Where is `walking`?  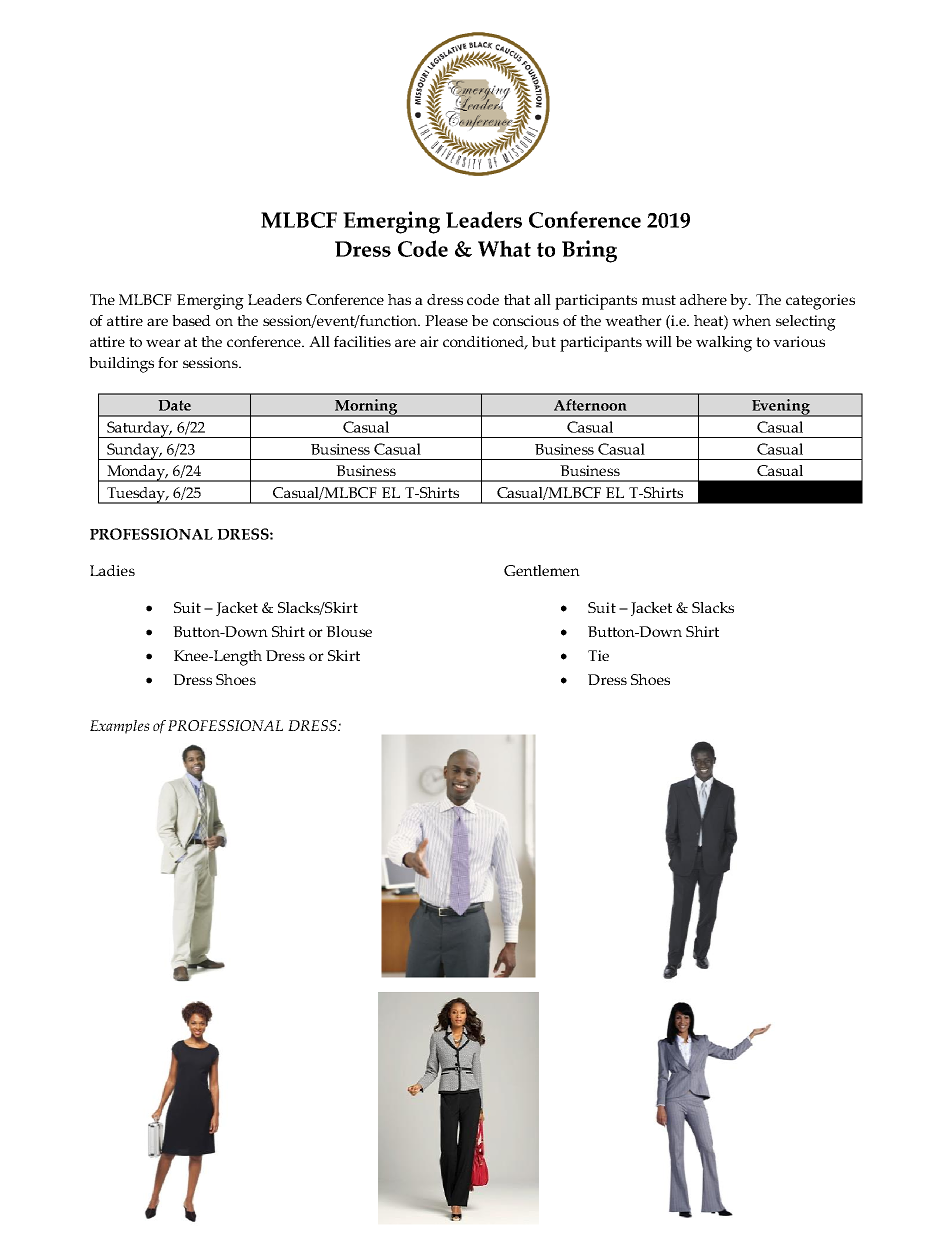 walking is located at coordinates (724, 344).
